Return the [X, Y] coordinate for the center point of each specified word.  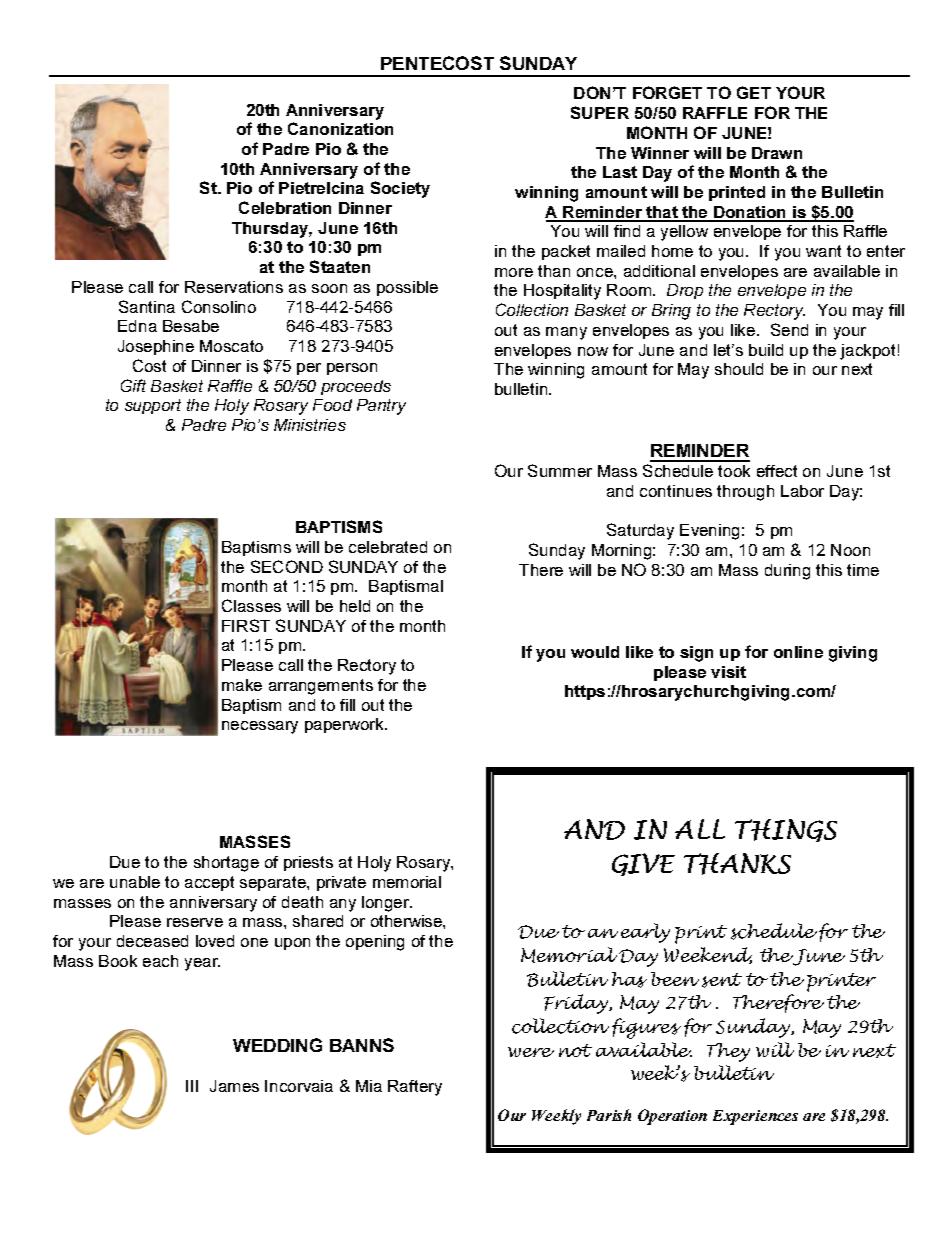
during [787, 572]
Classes [251, 605]
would [595, 652]
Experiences [755, 1117]
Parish [609, 1115]
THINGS [786, 830]
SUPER [600, 112]
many [566, 333]
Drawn [777, 153]
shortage [226, 864]
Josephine [156, 347]
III [192, 1086]
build [766, 350]
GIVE [643, 864]
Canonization [340, 128]
